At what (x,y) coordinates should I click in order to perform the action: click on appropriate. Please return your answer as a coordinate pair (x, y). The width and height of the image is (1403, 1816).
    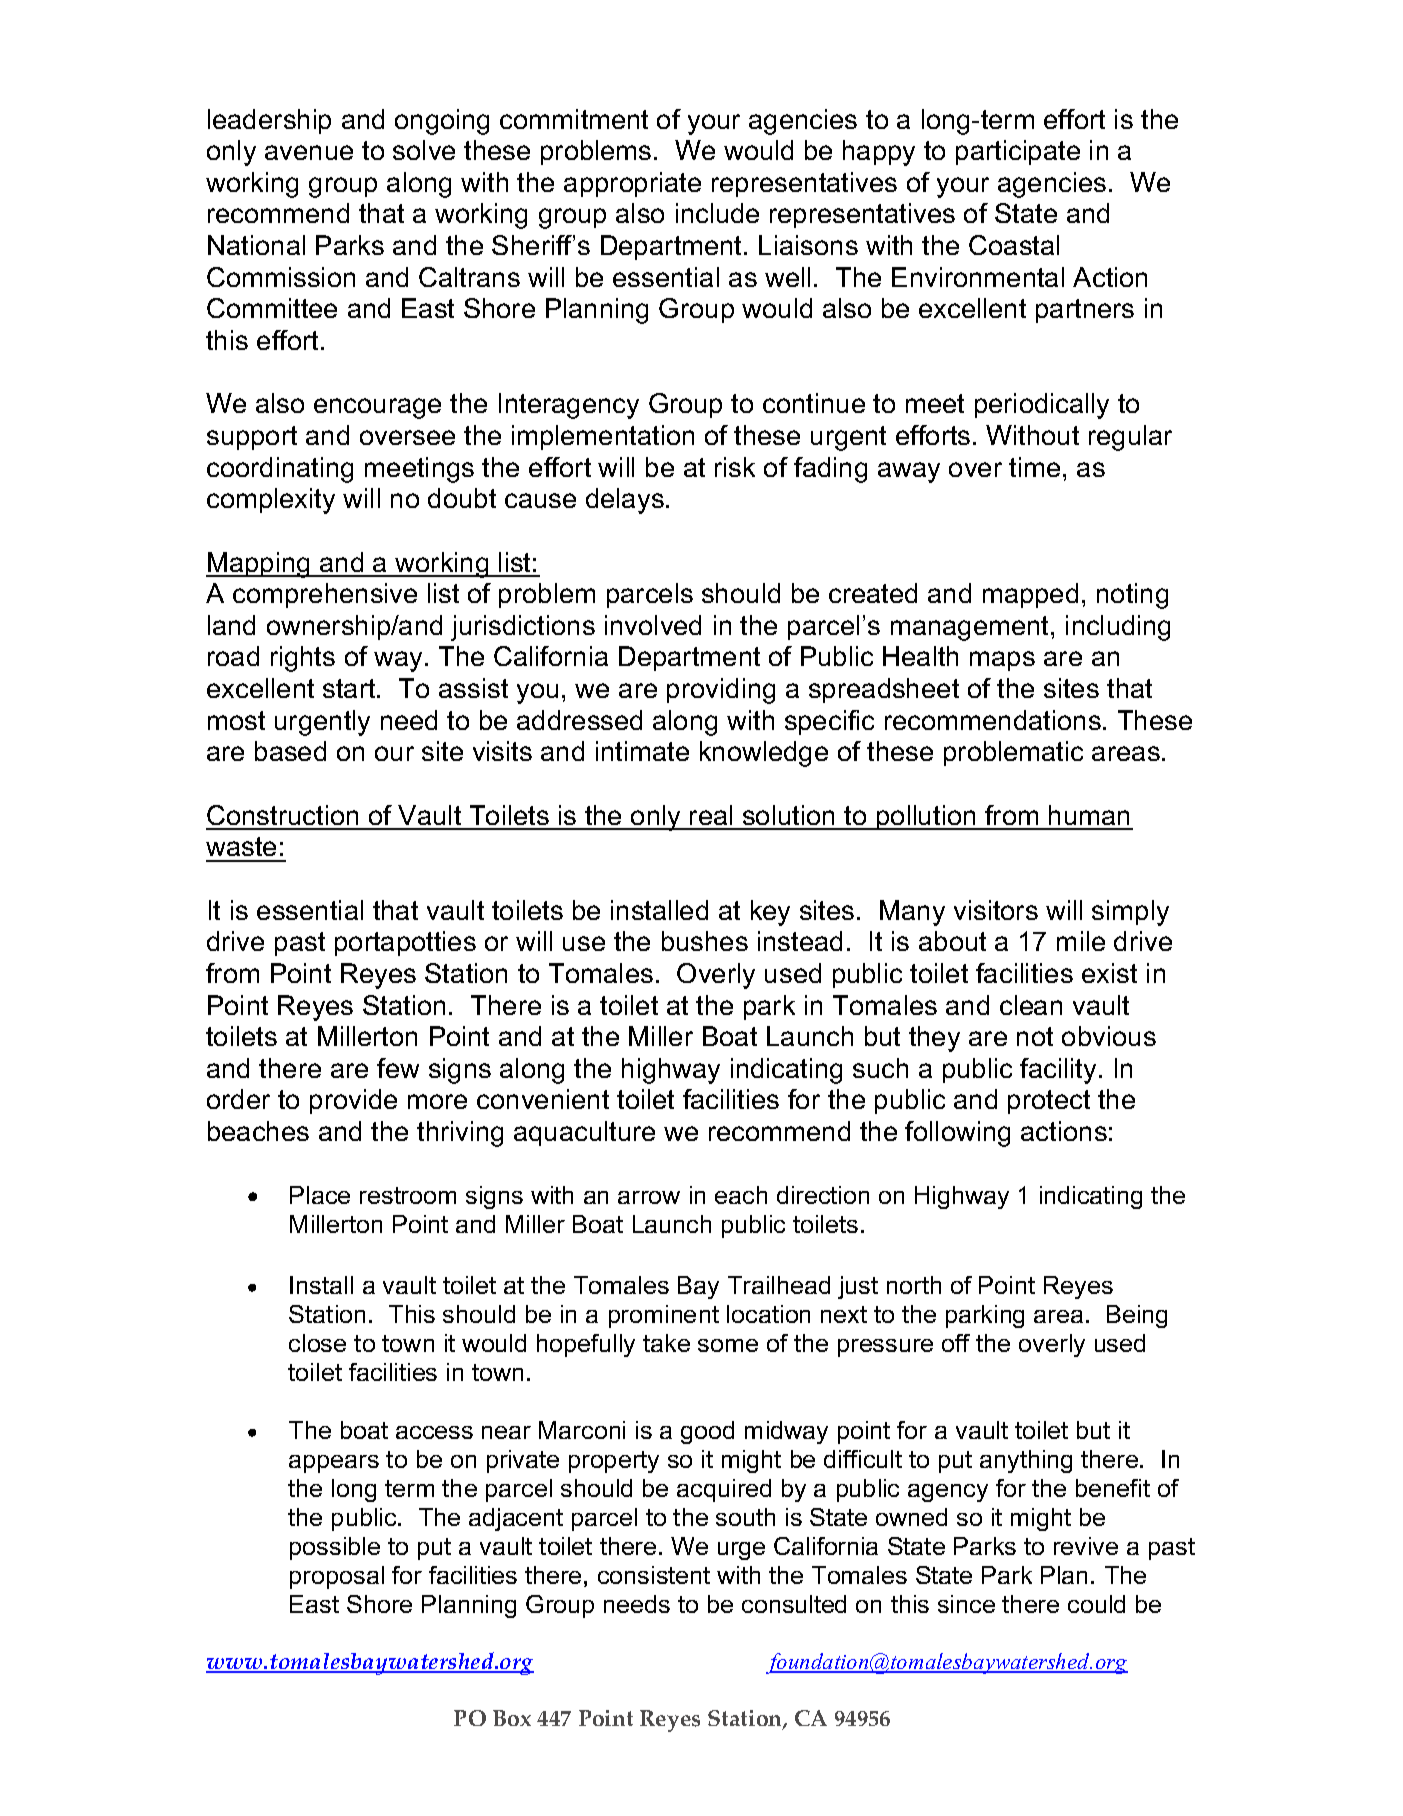
    Looking at the image, I should click on (632, 184).
